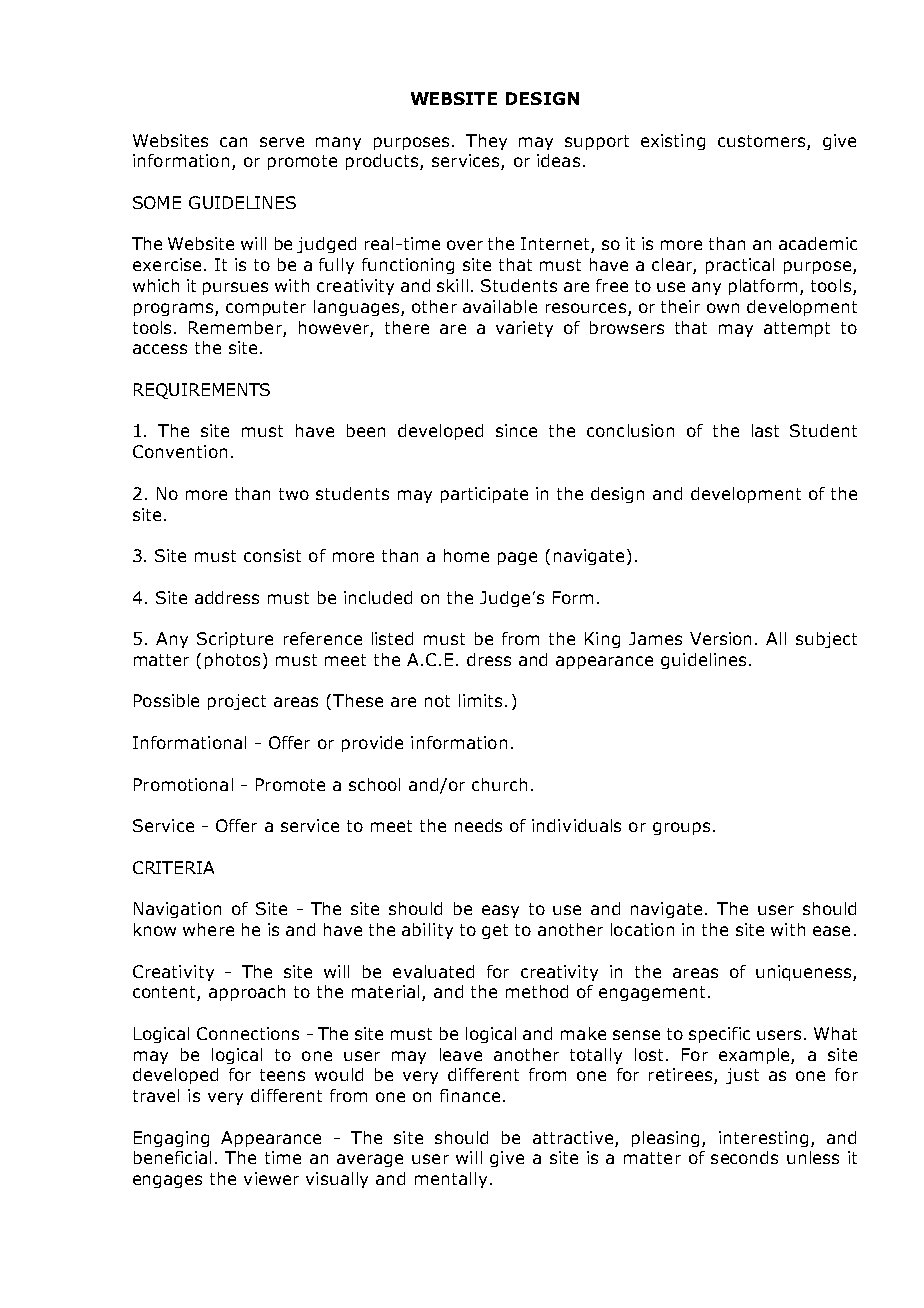 The image size is (924, 1308). What do you see at coordinates (294, 494) in the screenshot?
I see `two` at bounding box center [294, 494].
